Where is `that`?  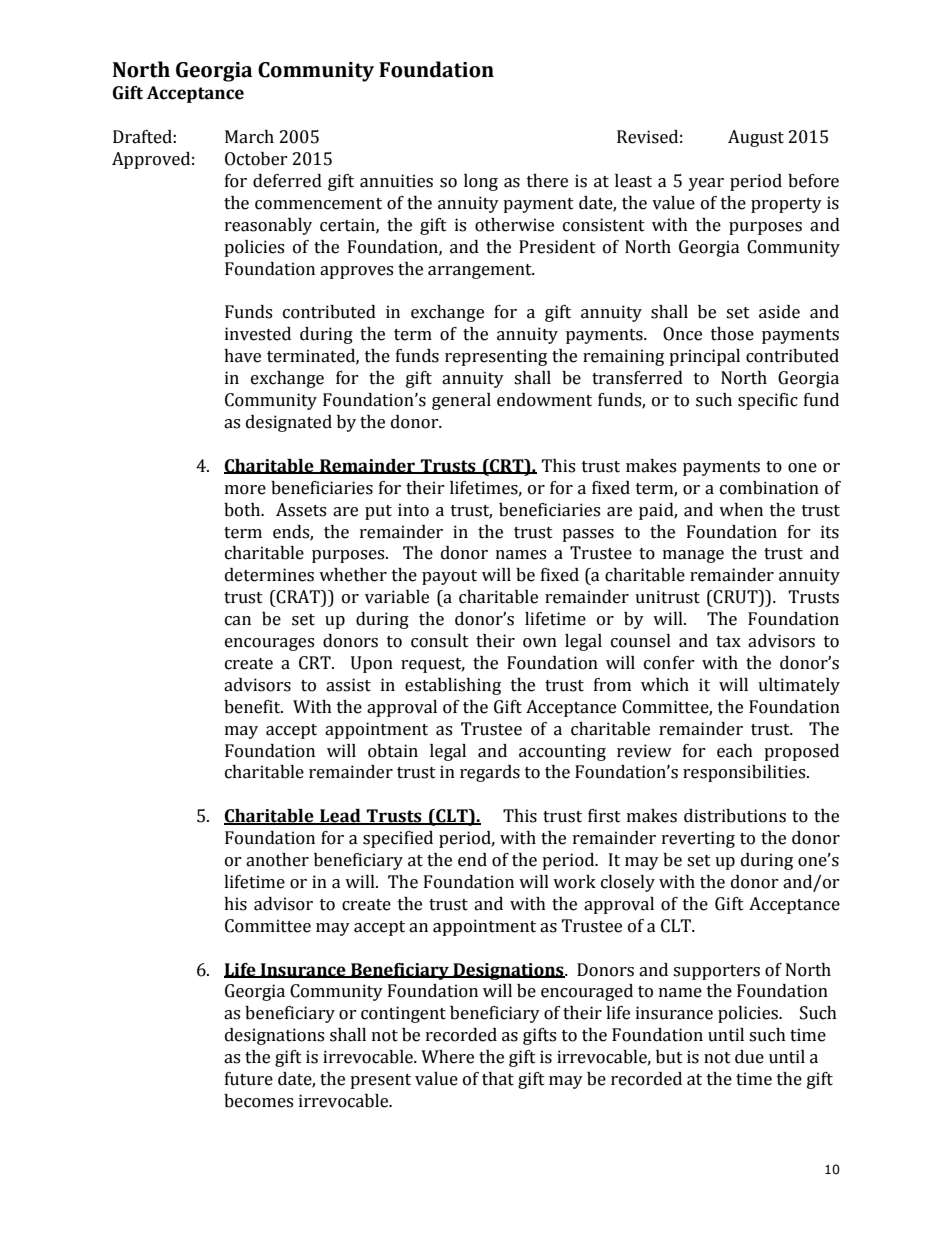 that is located at coordinates (498, 1079).
